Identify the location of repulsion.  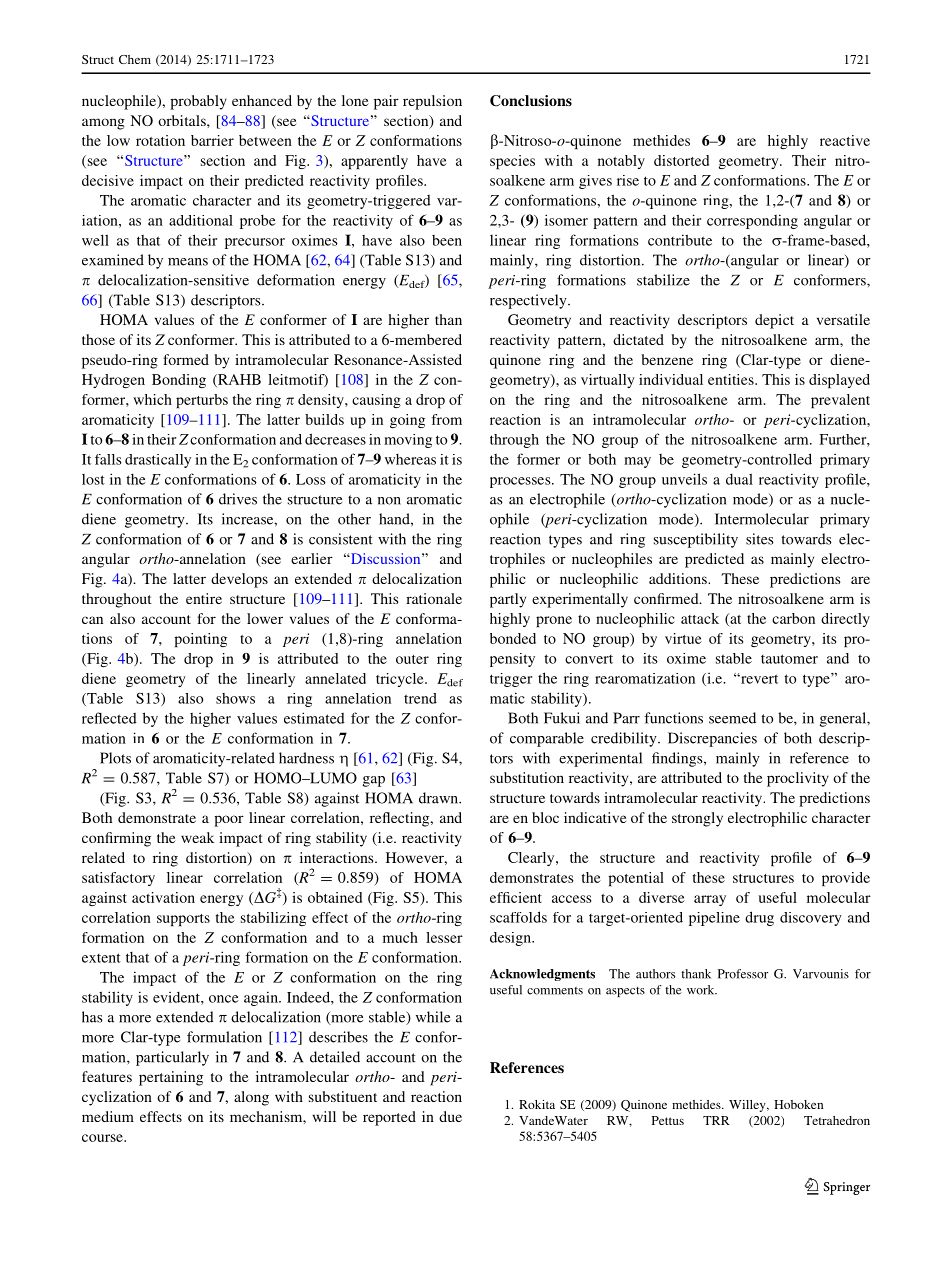
(432, 102).
